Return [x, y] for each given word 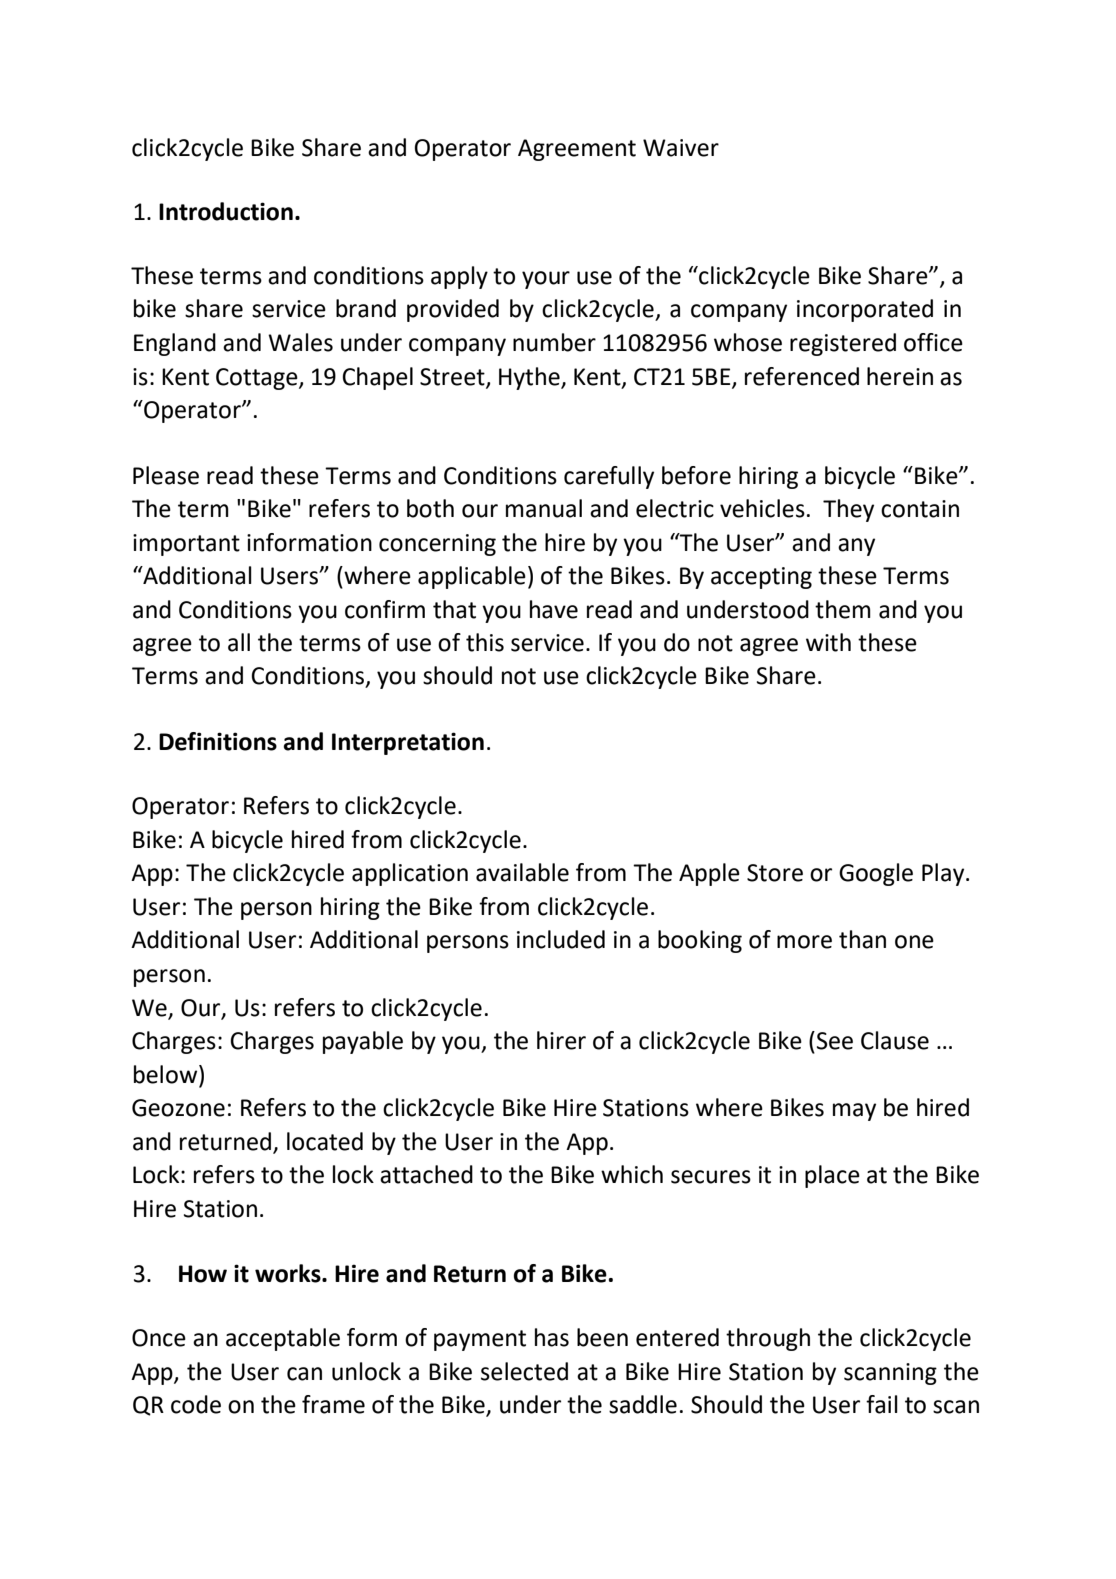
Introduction [226, 211]
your [546, 280]
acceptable [283, 1339]
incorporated [865, 310]
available [522, 872]
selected [524, 1371]
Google [876, 874]
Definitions [218, 741]
